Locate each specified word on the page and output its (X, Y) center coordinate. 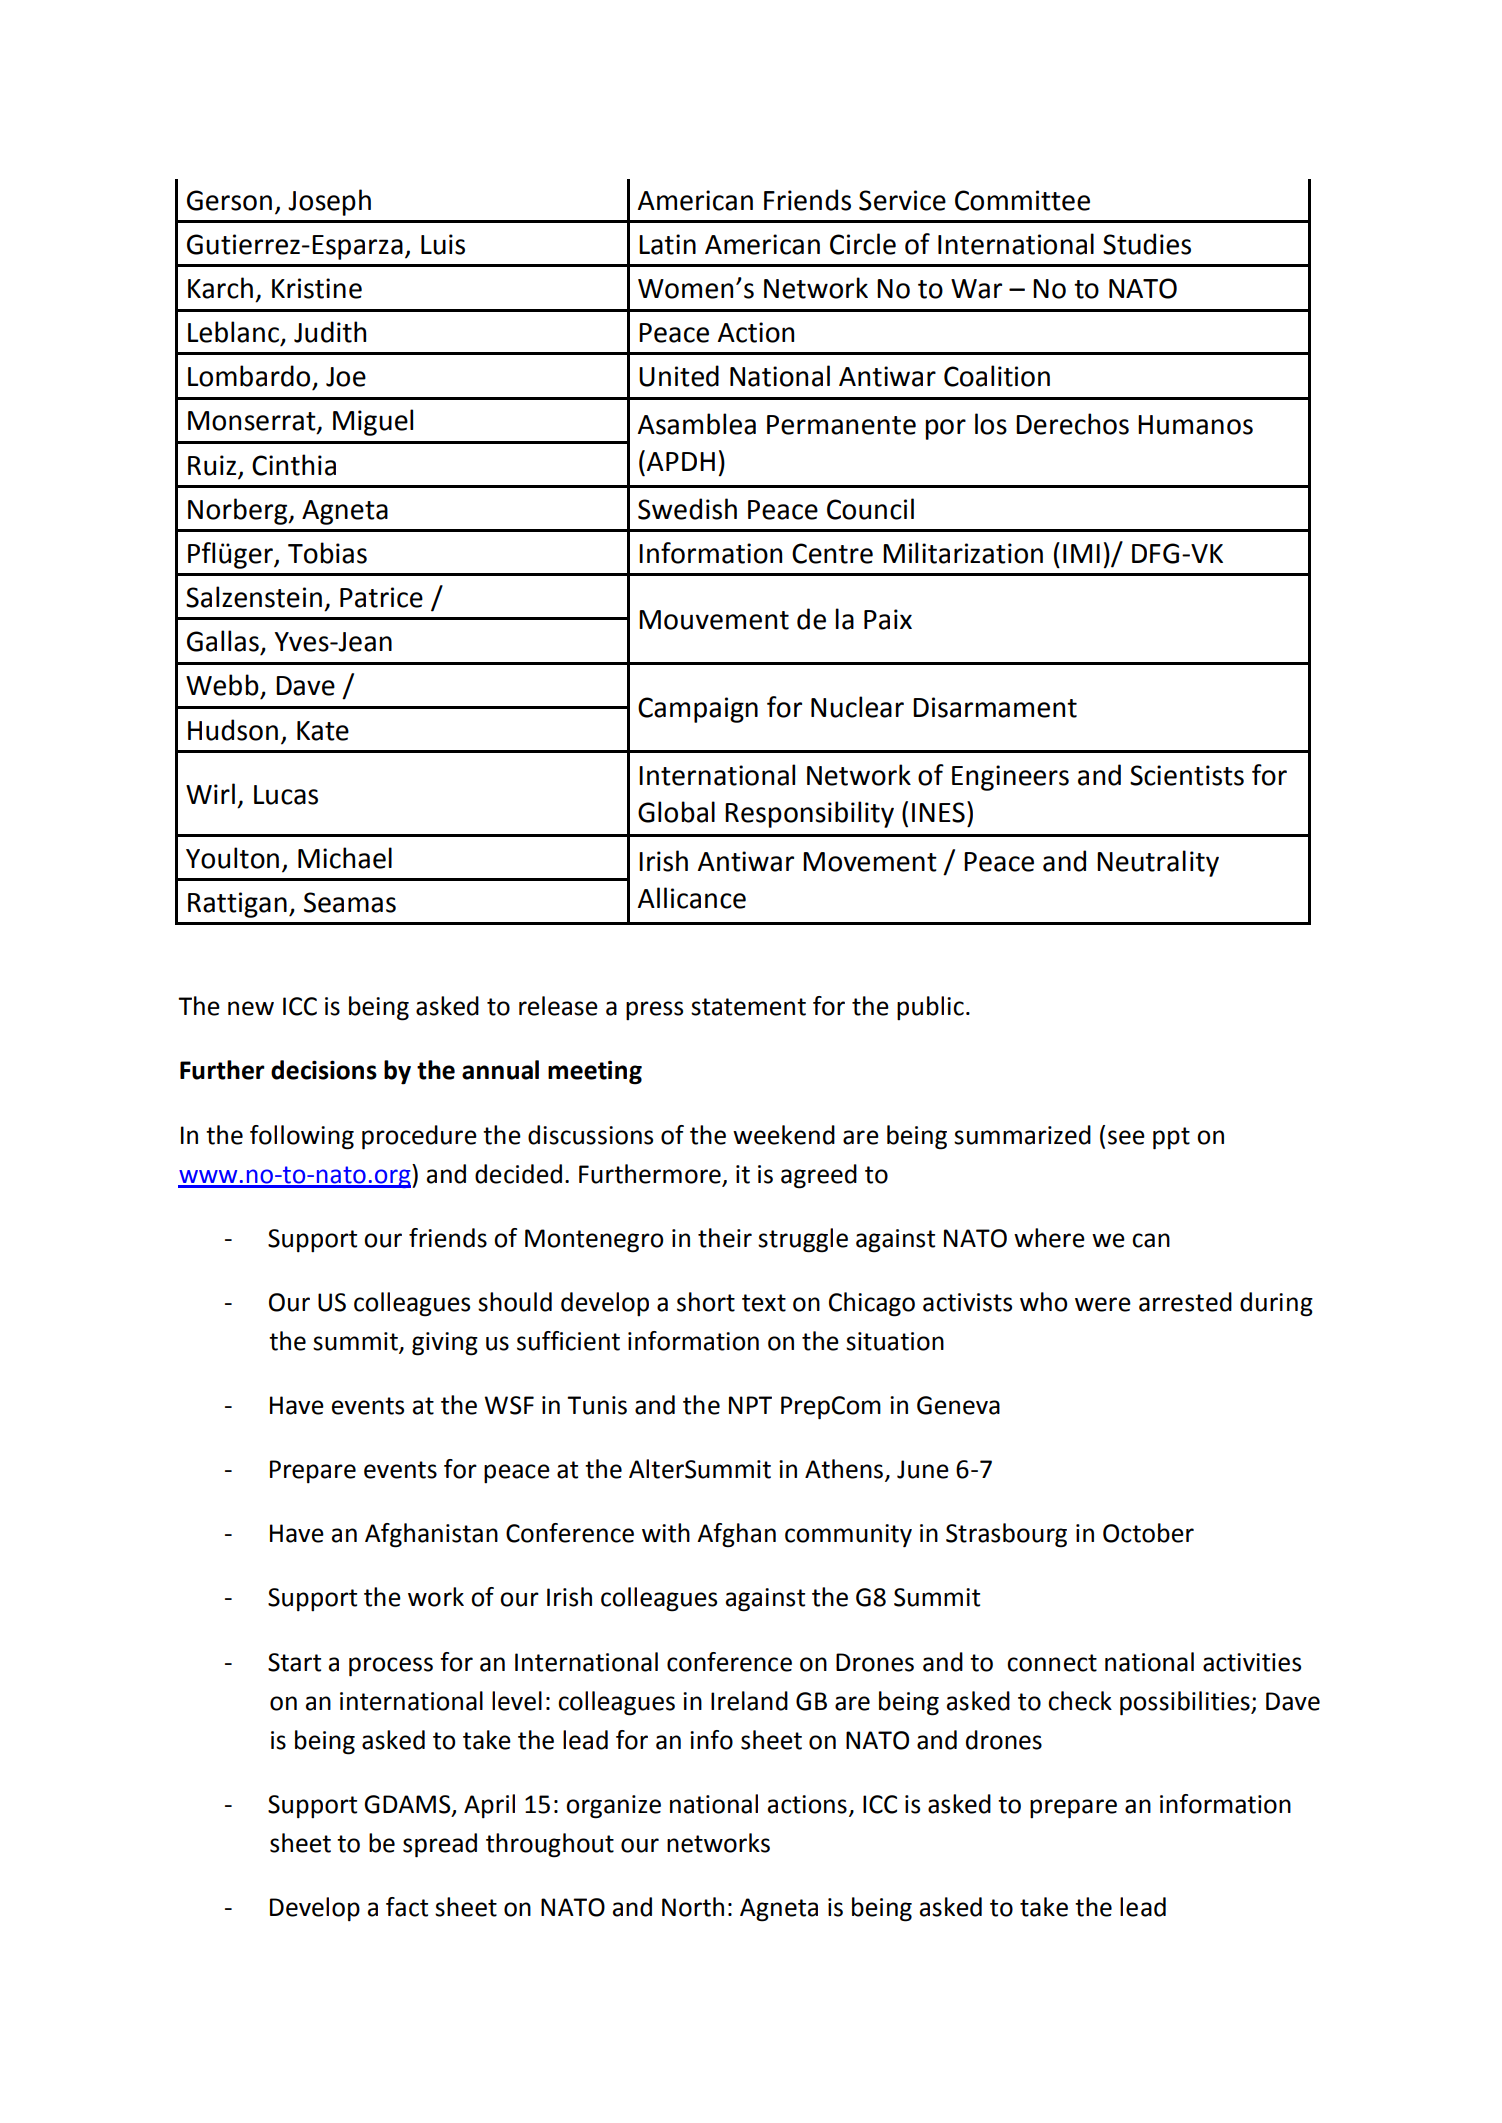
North (693, 1907)
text (764, 1303)
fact (407, 1907)
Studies (1147, 244)
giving (445, 1344)
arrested (1185, 1302)
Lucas (286, 795)
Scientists (1187, 775)
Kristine (317, 288)
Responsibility (809, 814)
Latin (667, 244)
